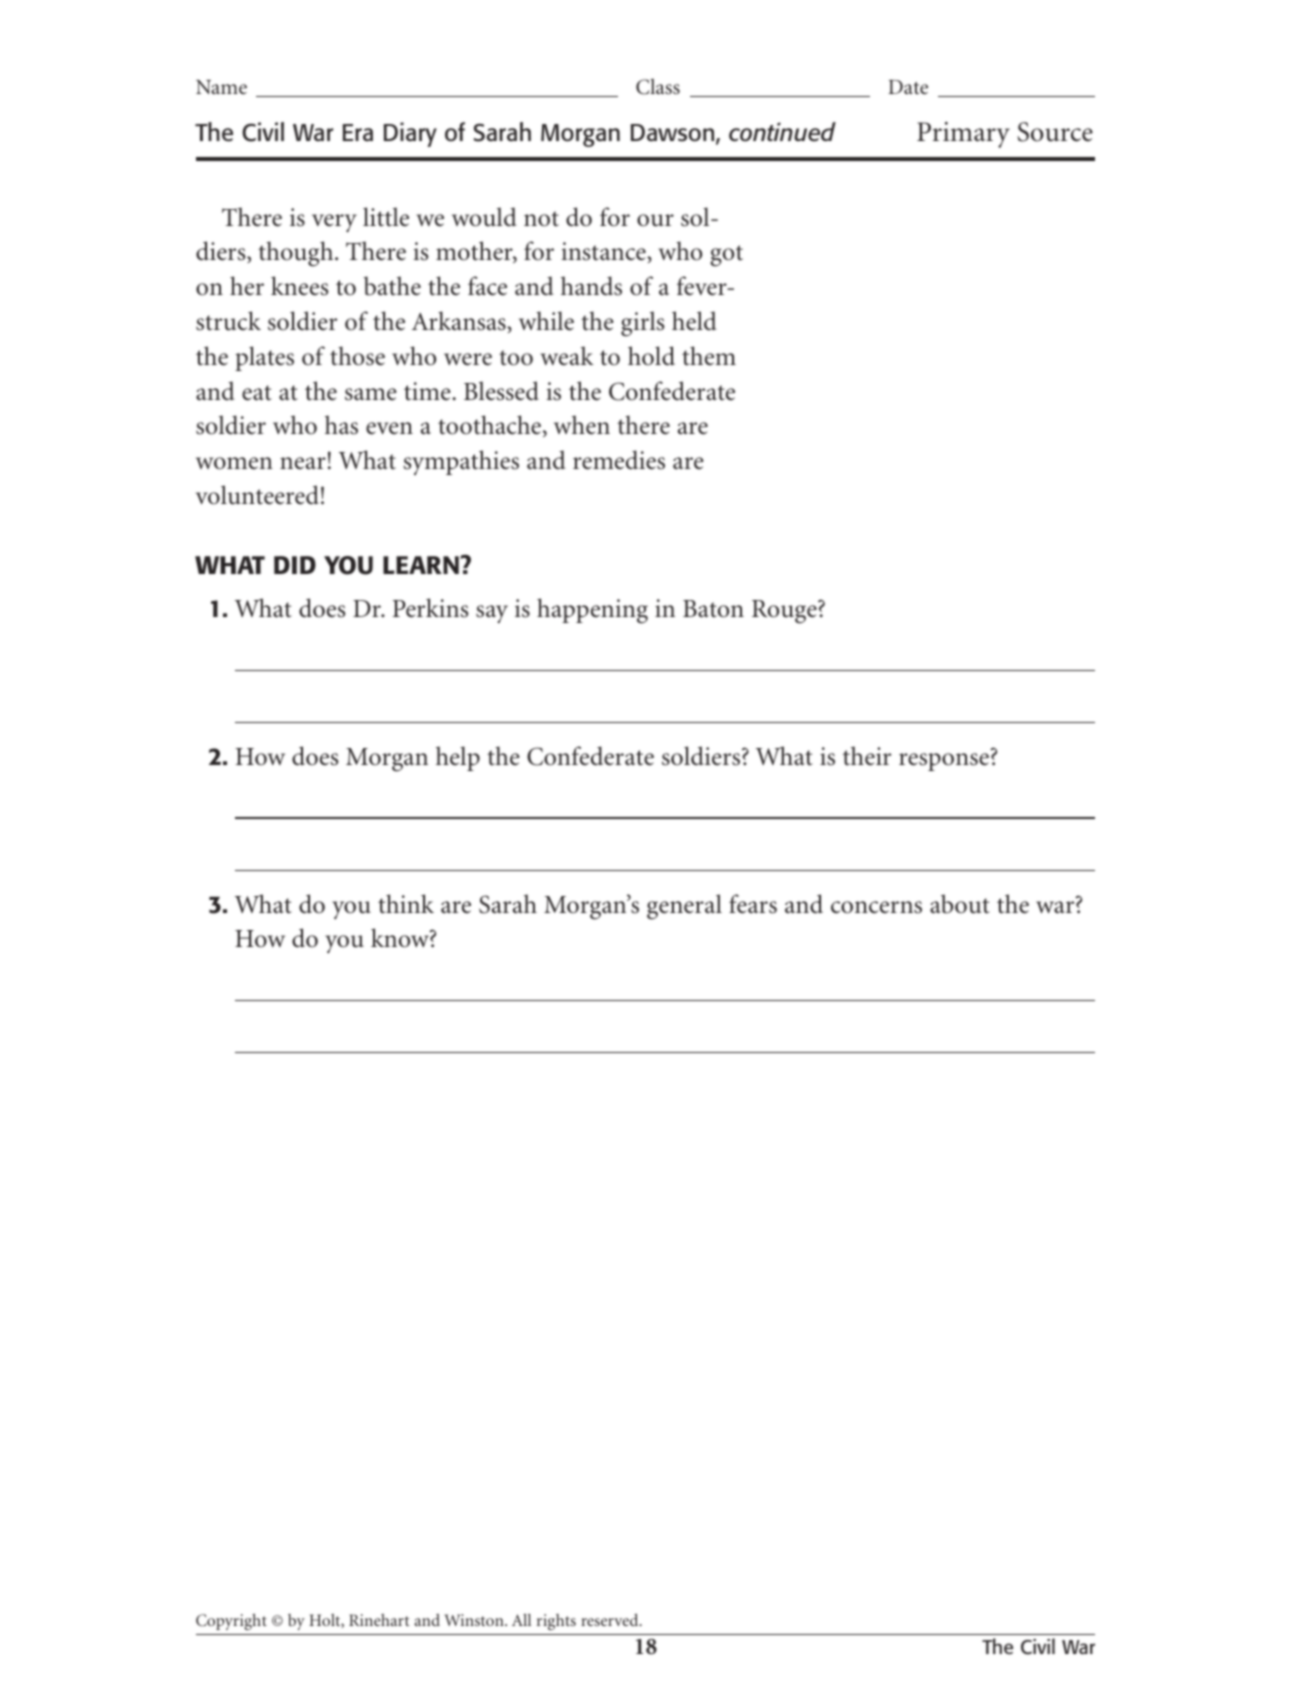 The height and width of the image is (1702, 1291). I want to click on Class, so click(658, 86).
